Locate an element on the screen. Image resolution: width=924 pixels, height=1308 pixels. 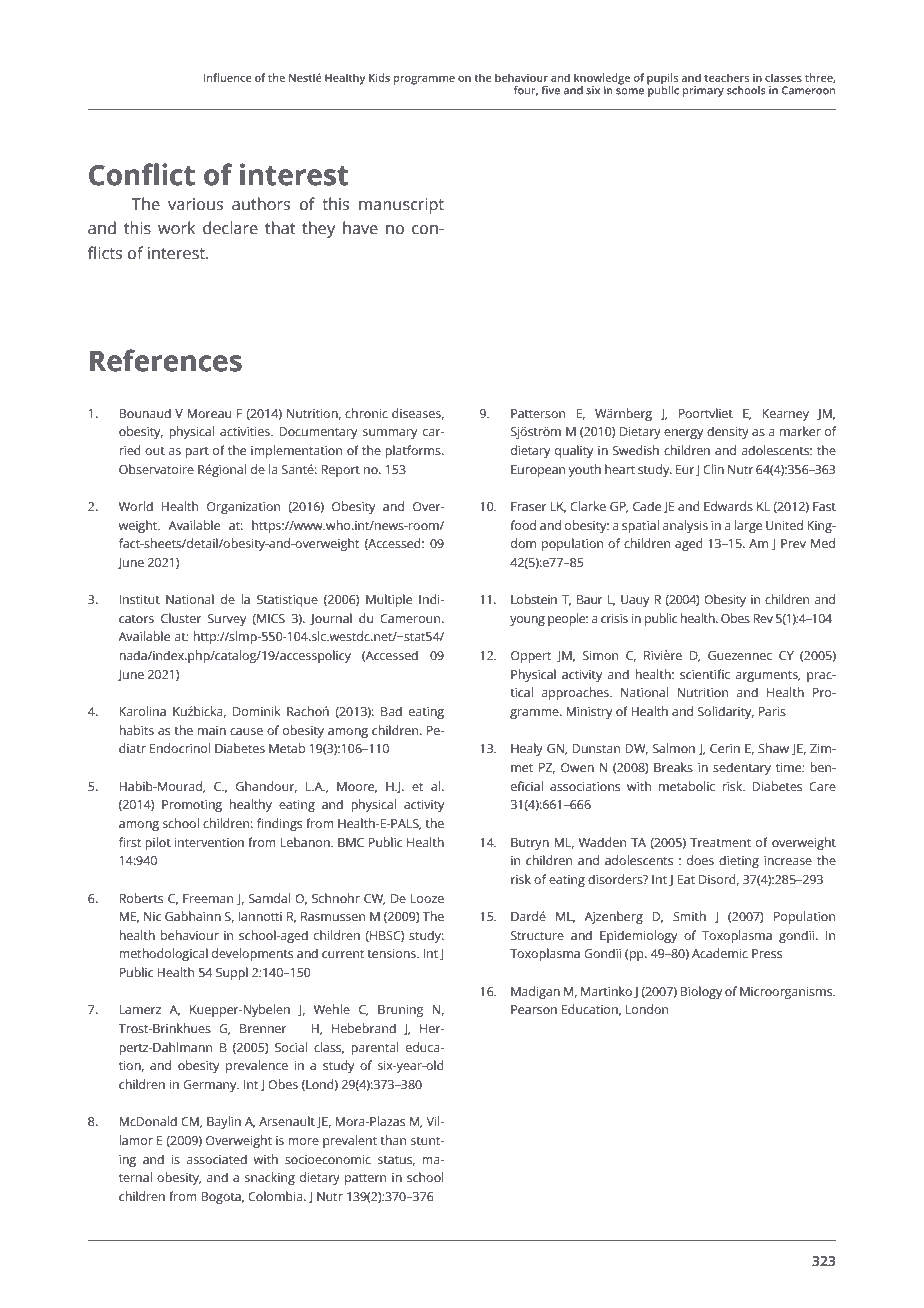
Biology is located at coordinates (701, 992).
